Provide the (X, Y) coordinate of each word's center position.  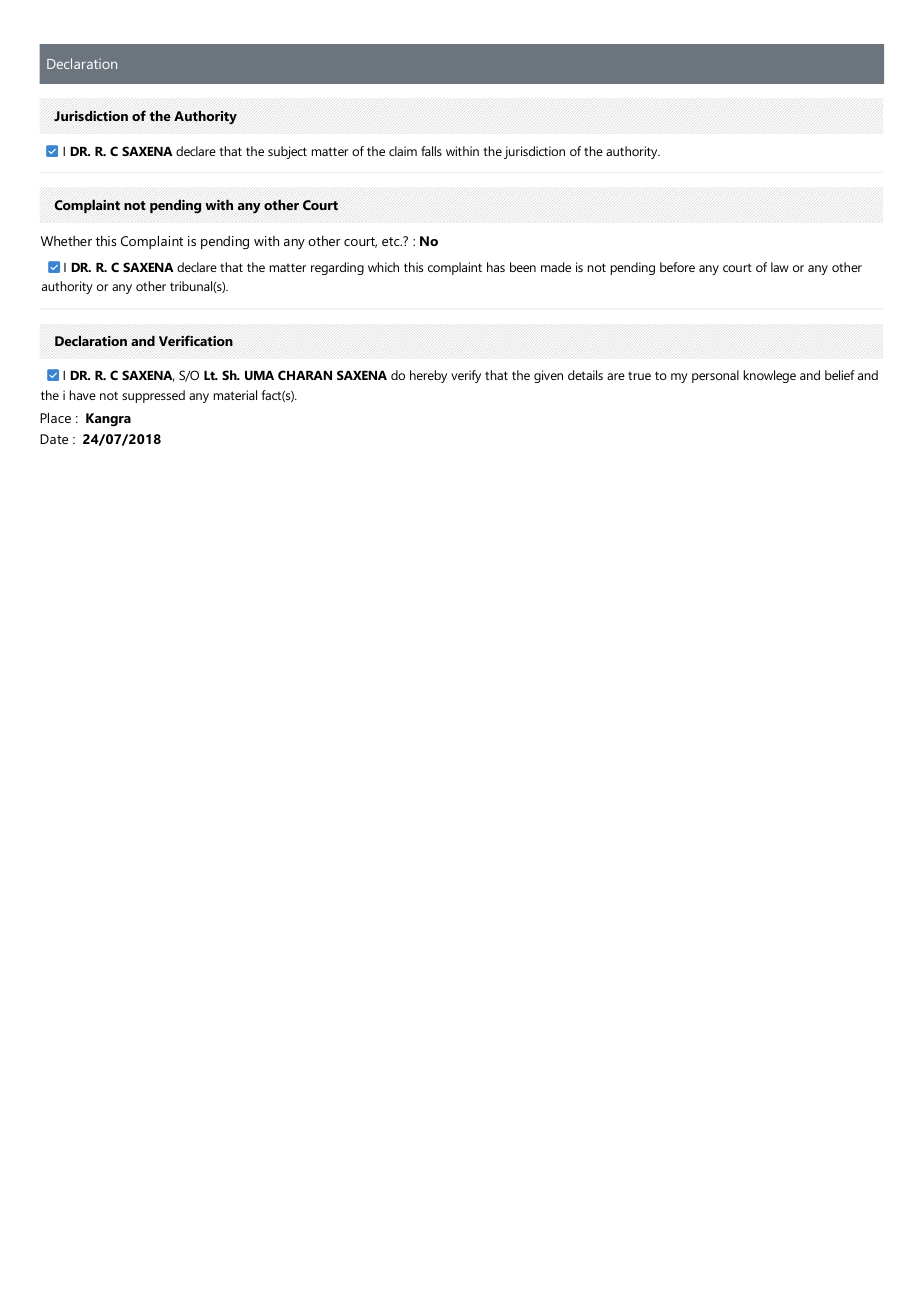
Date (54, 439)
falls (431, 151)
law (780, 267)
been (523, 267)
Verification (196, 340)
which (383, 267)
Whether (66, 241)
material (235, 395)
